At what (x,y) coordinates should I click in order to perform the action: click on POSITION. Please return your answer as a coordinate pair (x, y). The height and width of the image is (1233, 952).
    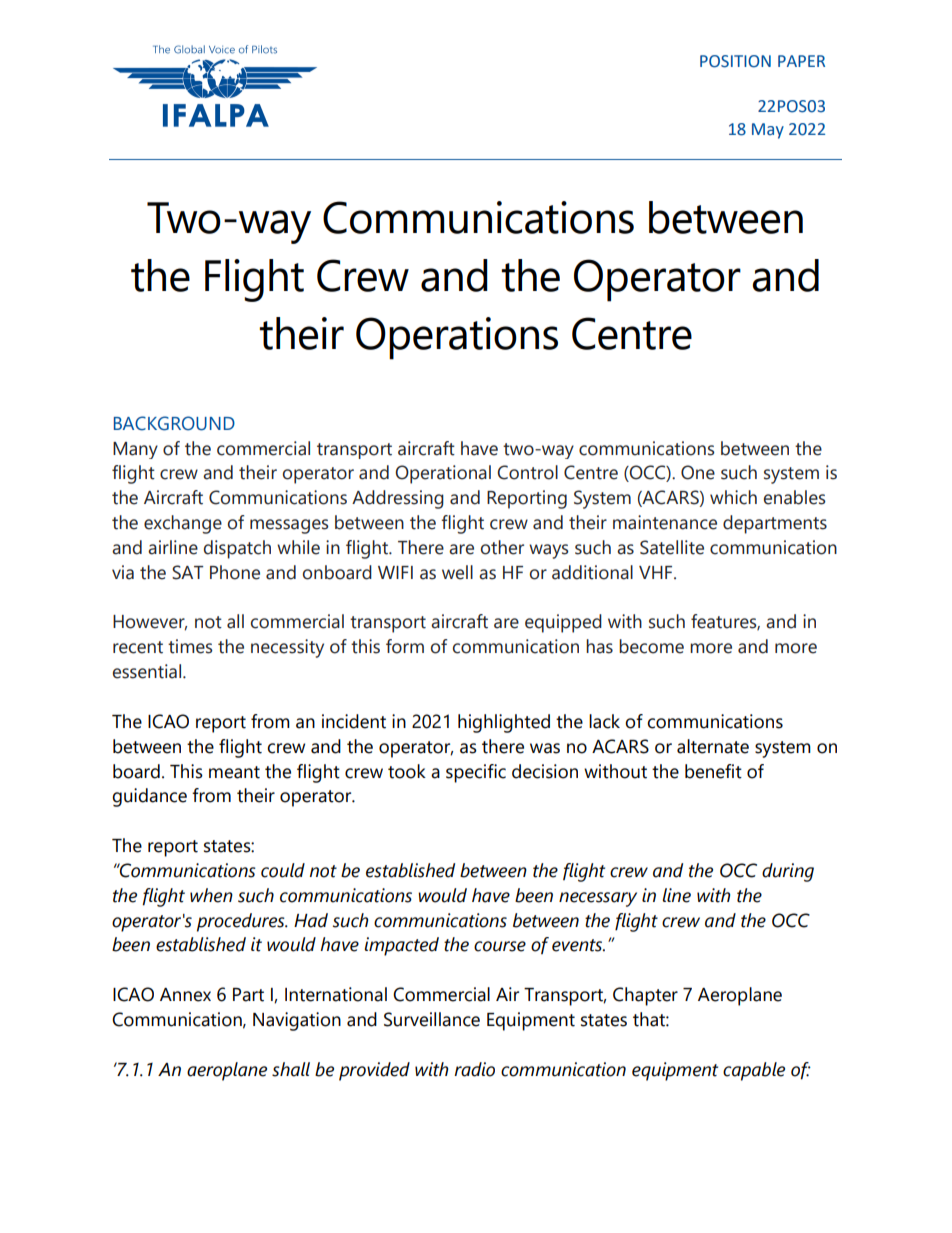
    Looking at the image, I should click on (735, 61).
